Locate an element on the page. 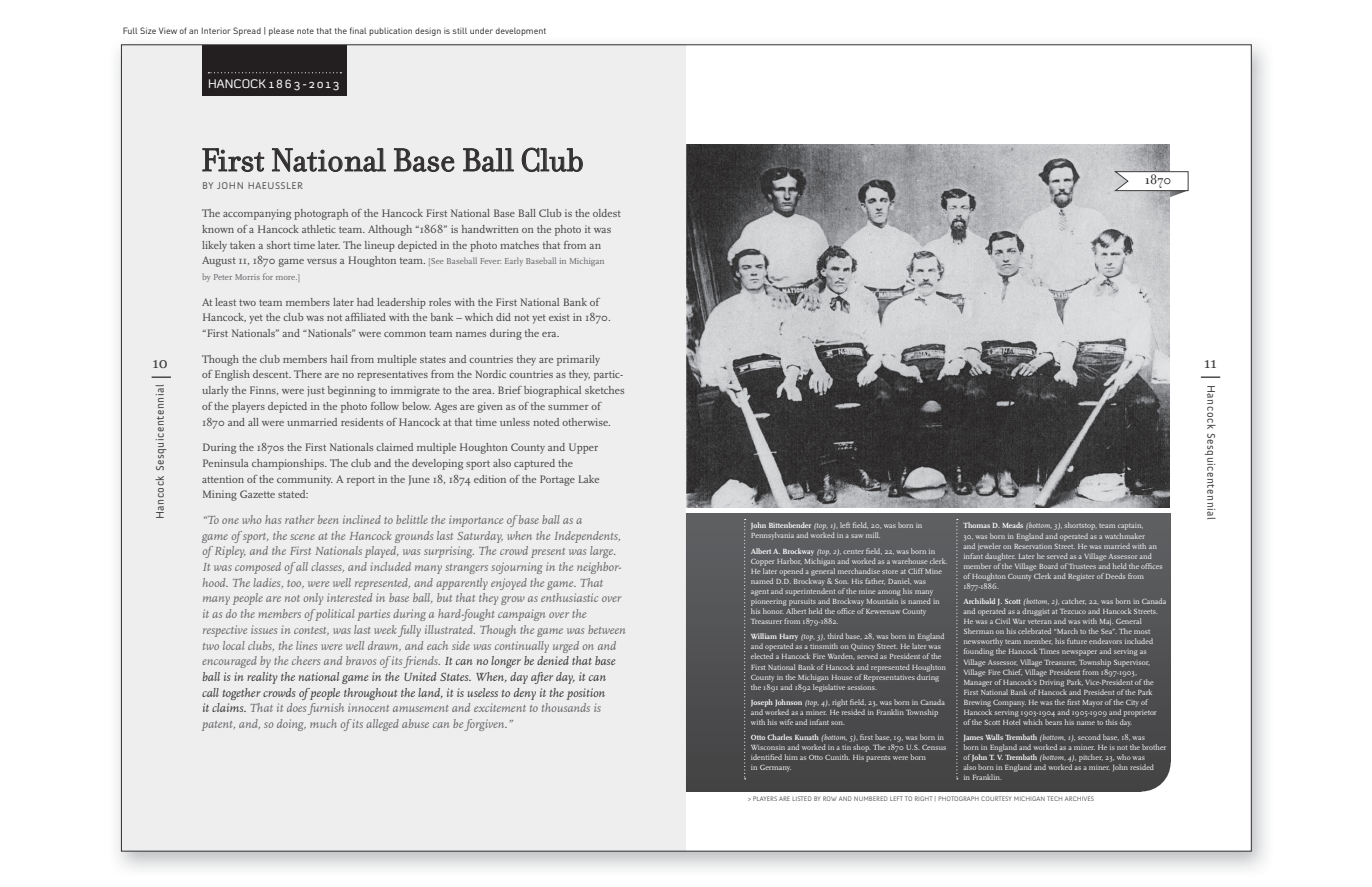  Lake is located at coordinates (588, 479).
